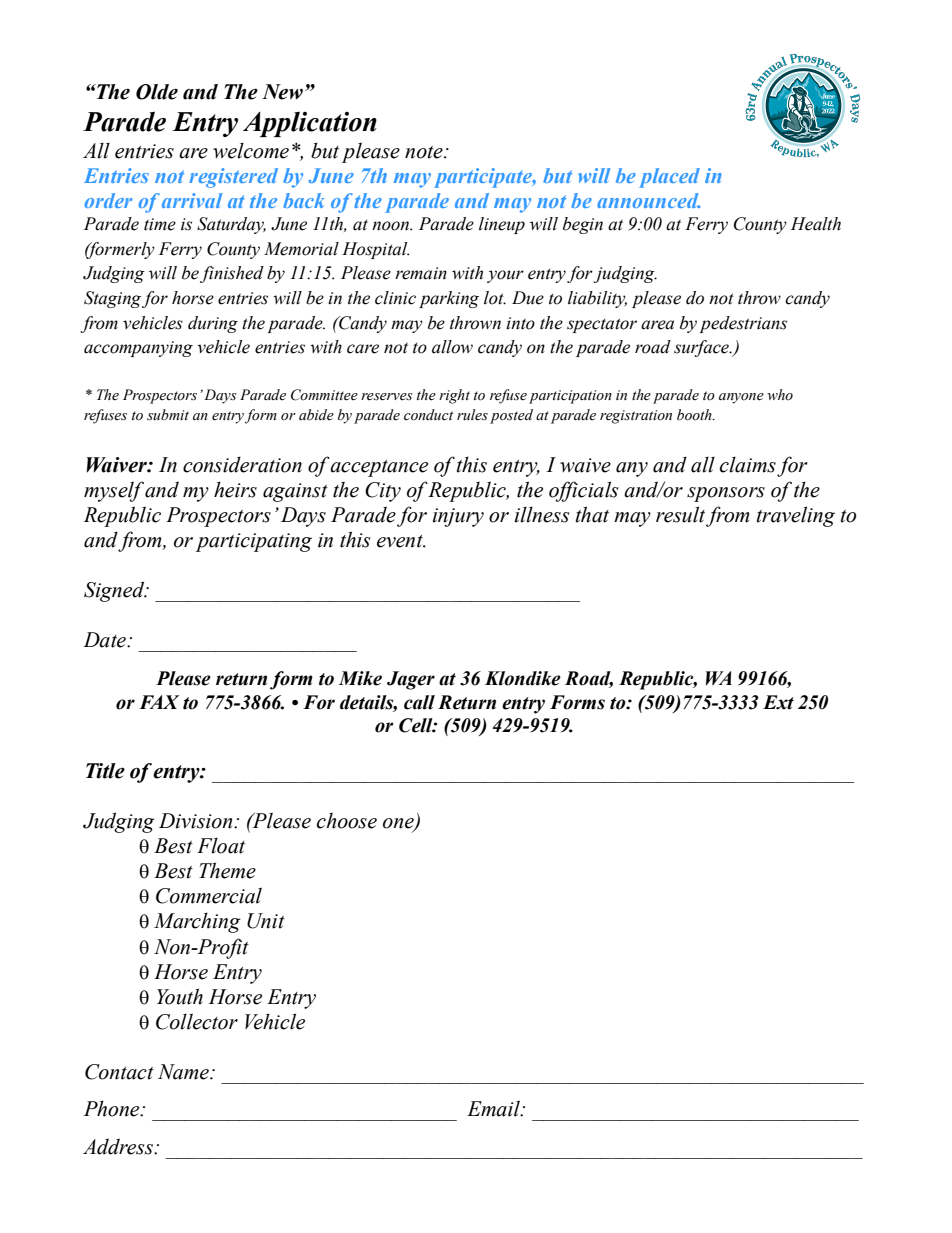 This document has height=1233, width=952. Describe the element at coordinates (157, 92) in the document. I see `Olde` at that location.
